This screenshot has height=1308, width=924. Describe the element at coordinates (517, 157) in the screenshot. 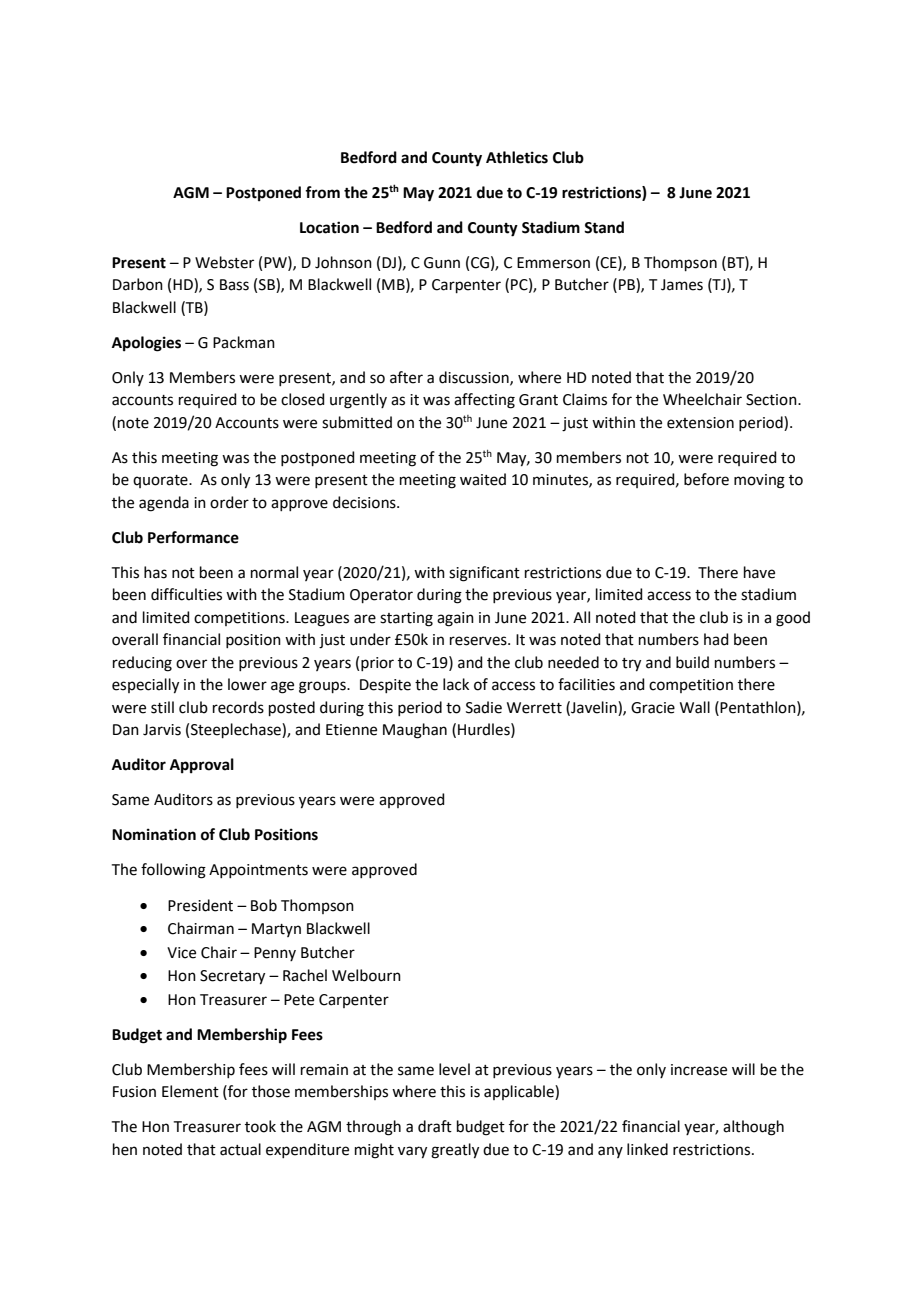

I see `Athletics` at that location.
